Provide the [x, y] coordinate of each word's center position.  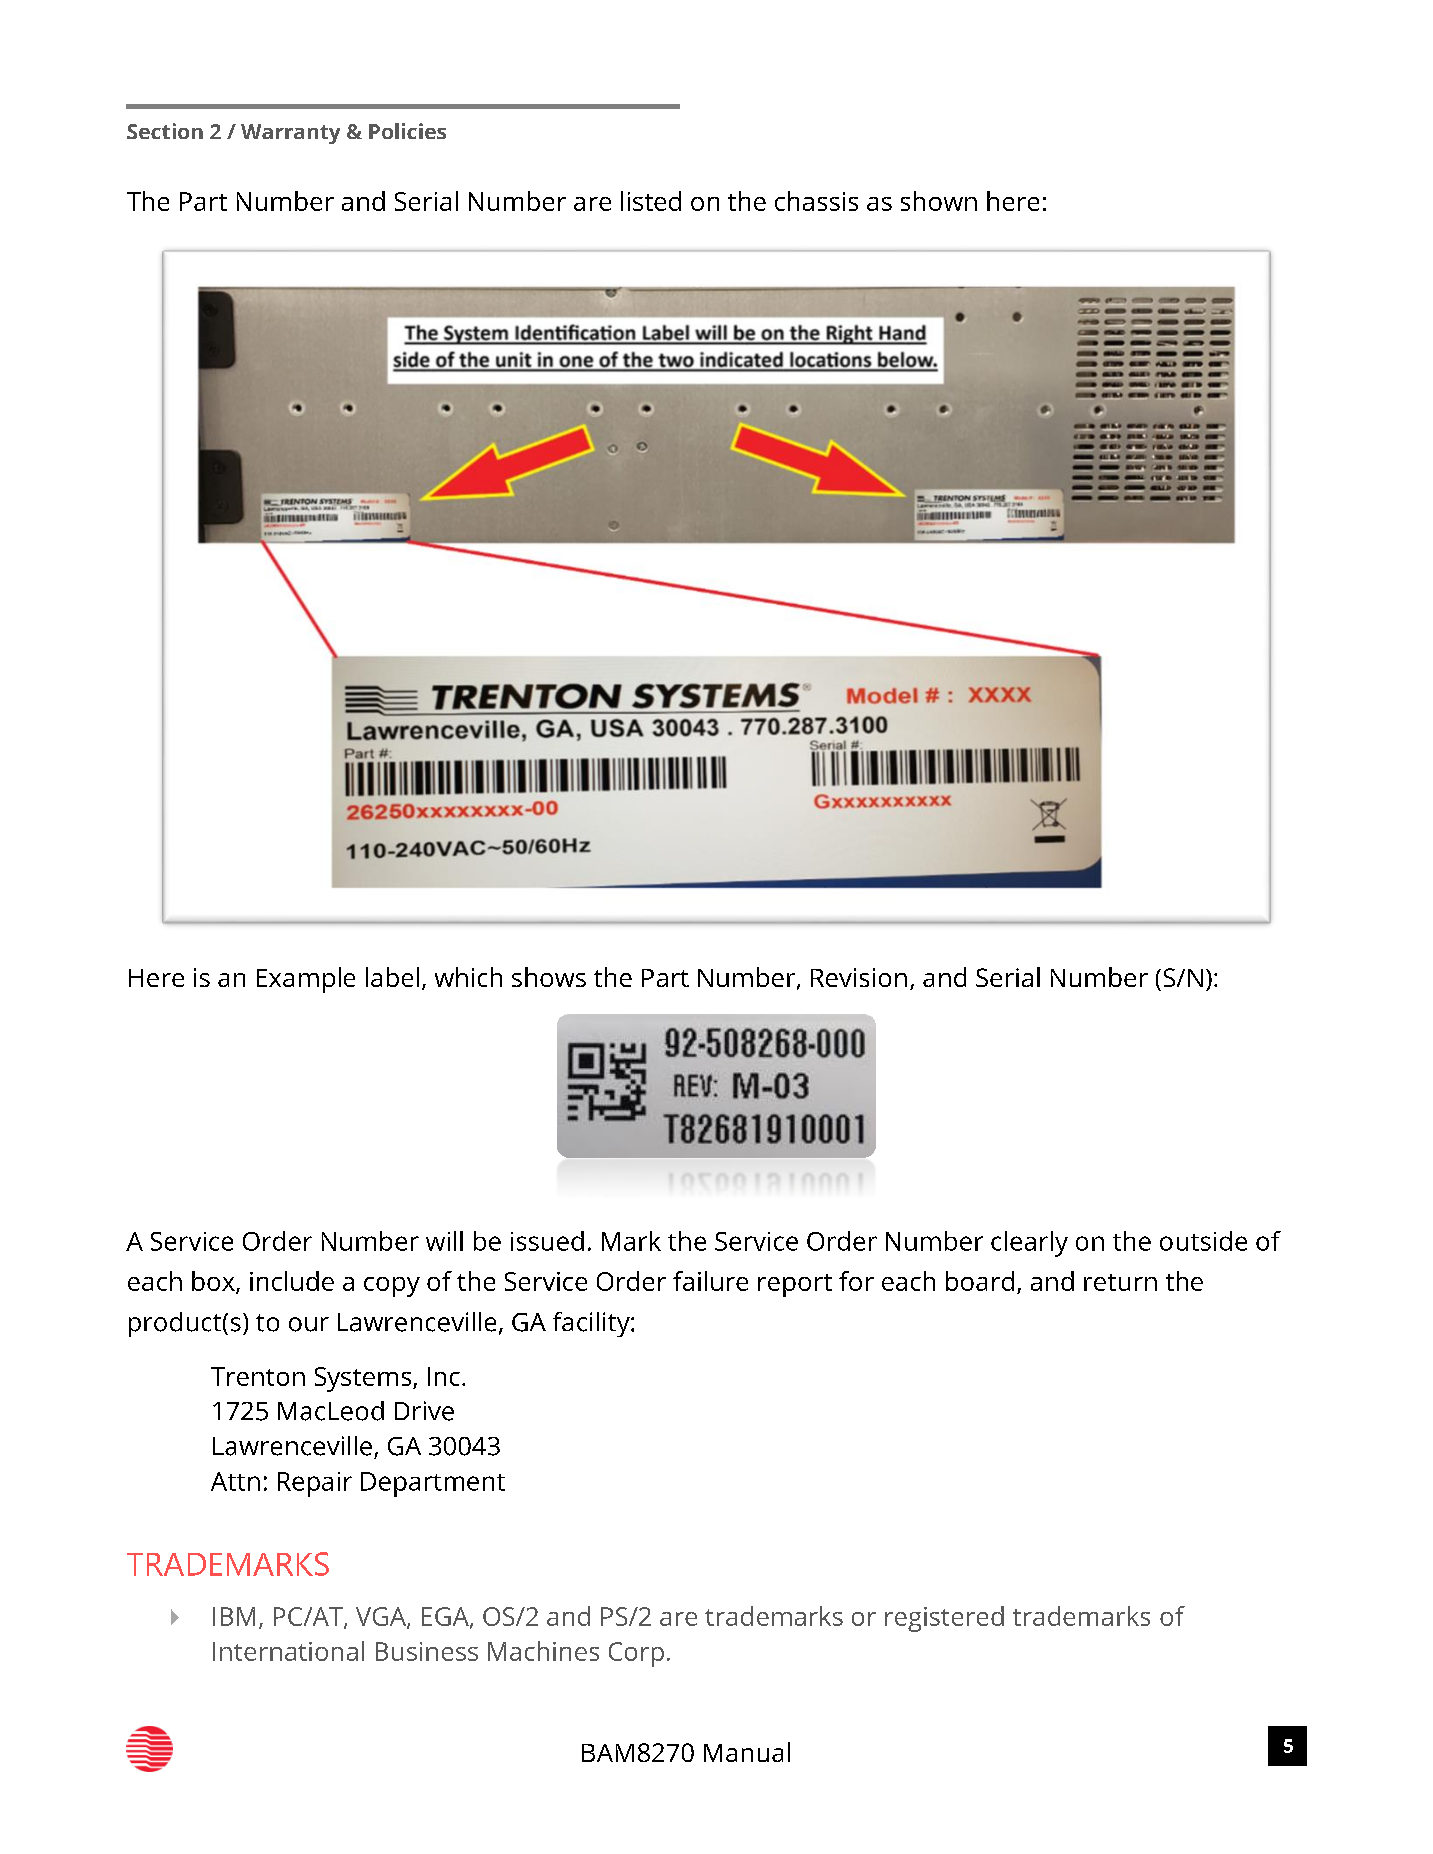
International [288, 1651]
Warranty [290, 134]
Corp [636, 1654]
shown [939, 201]
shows [549, 977]
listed [651, 201]
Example [306, 980]
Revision [859, 977]
